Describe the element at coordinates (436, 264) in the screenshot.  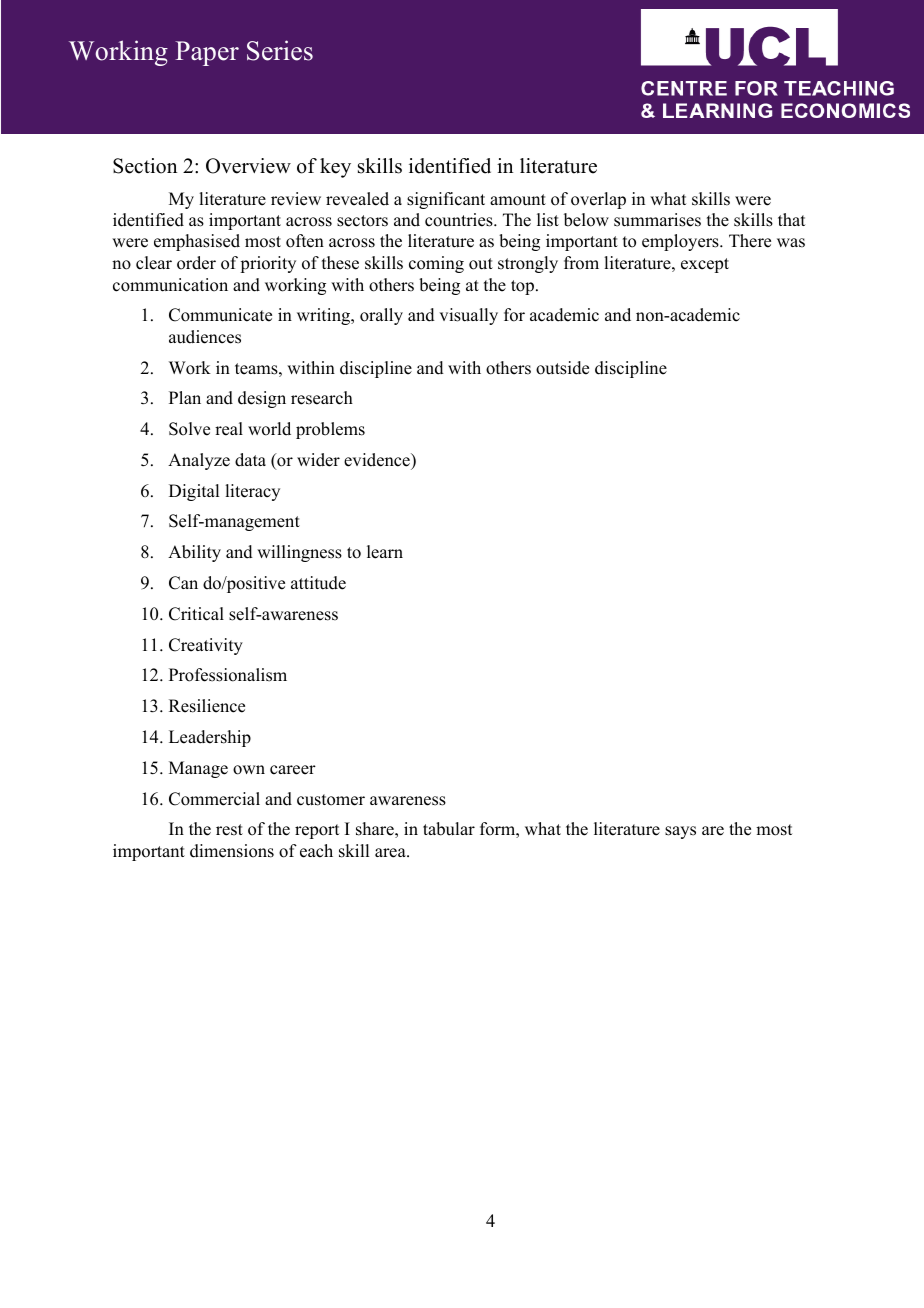
I see `coming` at that location.
